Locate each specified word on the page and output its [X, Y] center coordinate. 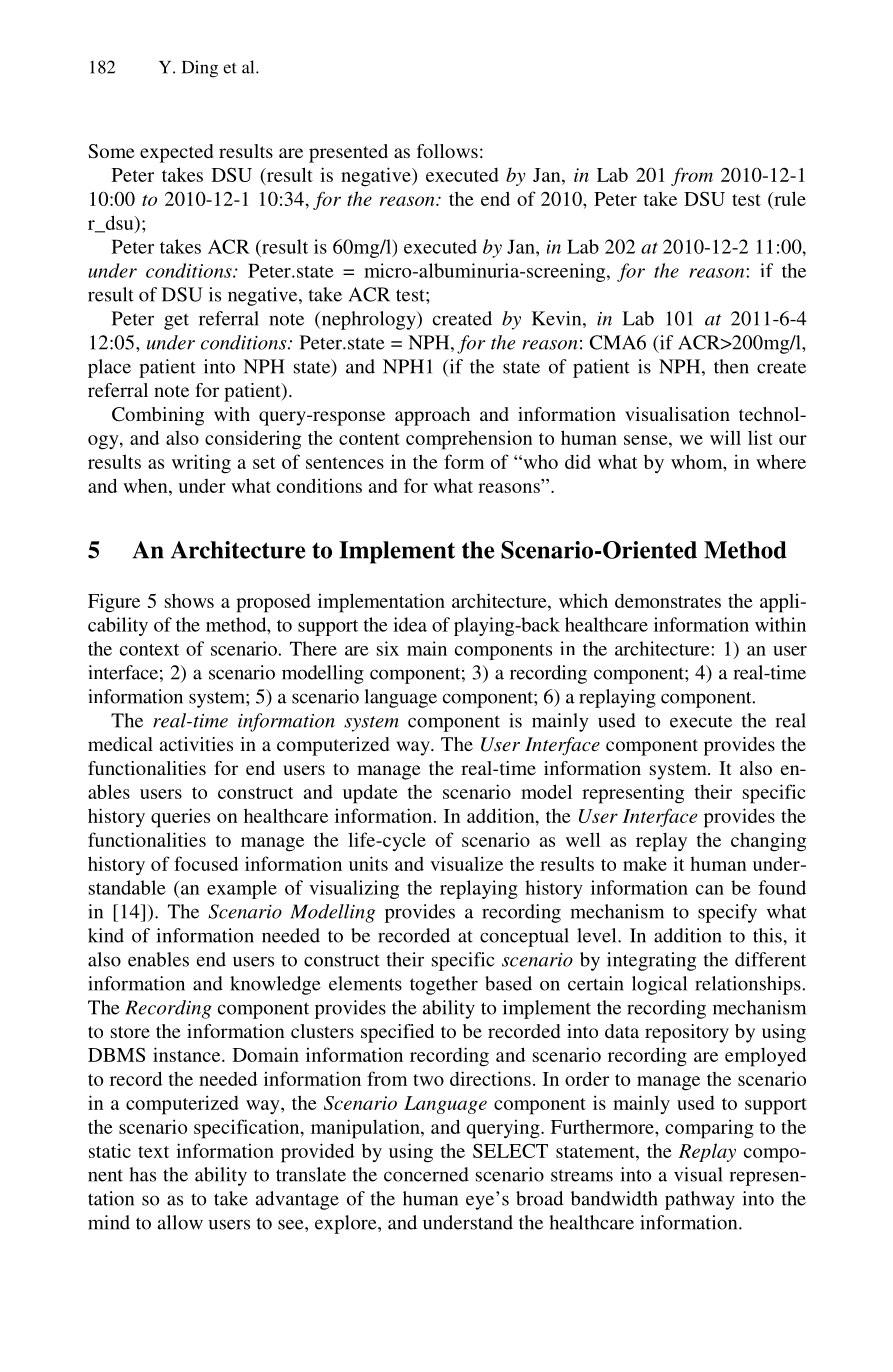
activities [196, 744]
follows [447, 151]
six [388, 648]
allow [180, 1222]
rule [789, 198]
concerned [426, 1174]
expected [176, 153]
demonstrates [668, 601]
